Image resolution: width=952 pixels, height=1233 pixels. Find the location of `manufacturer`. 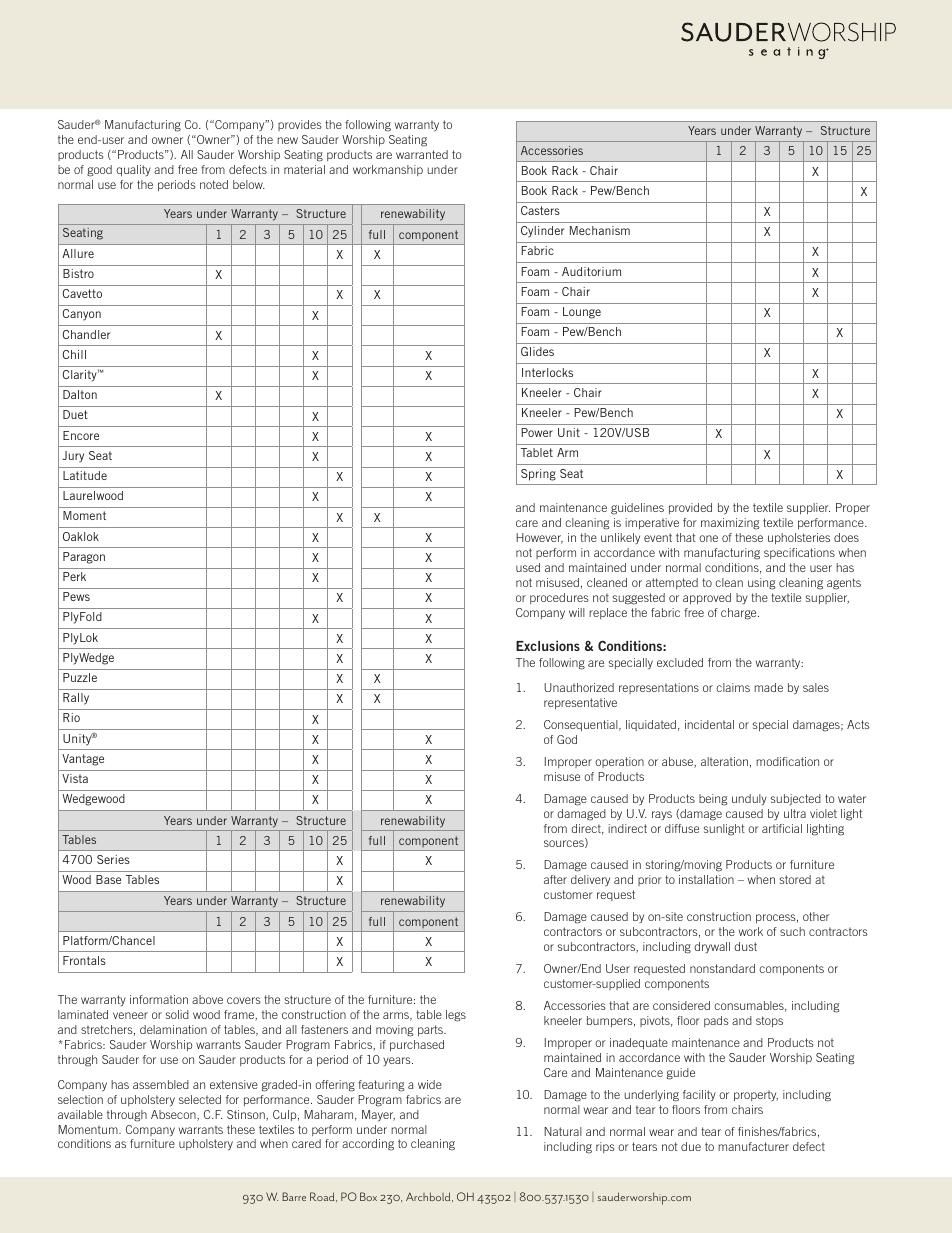

manufacturer is located at coordinates (753, 1146).
